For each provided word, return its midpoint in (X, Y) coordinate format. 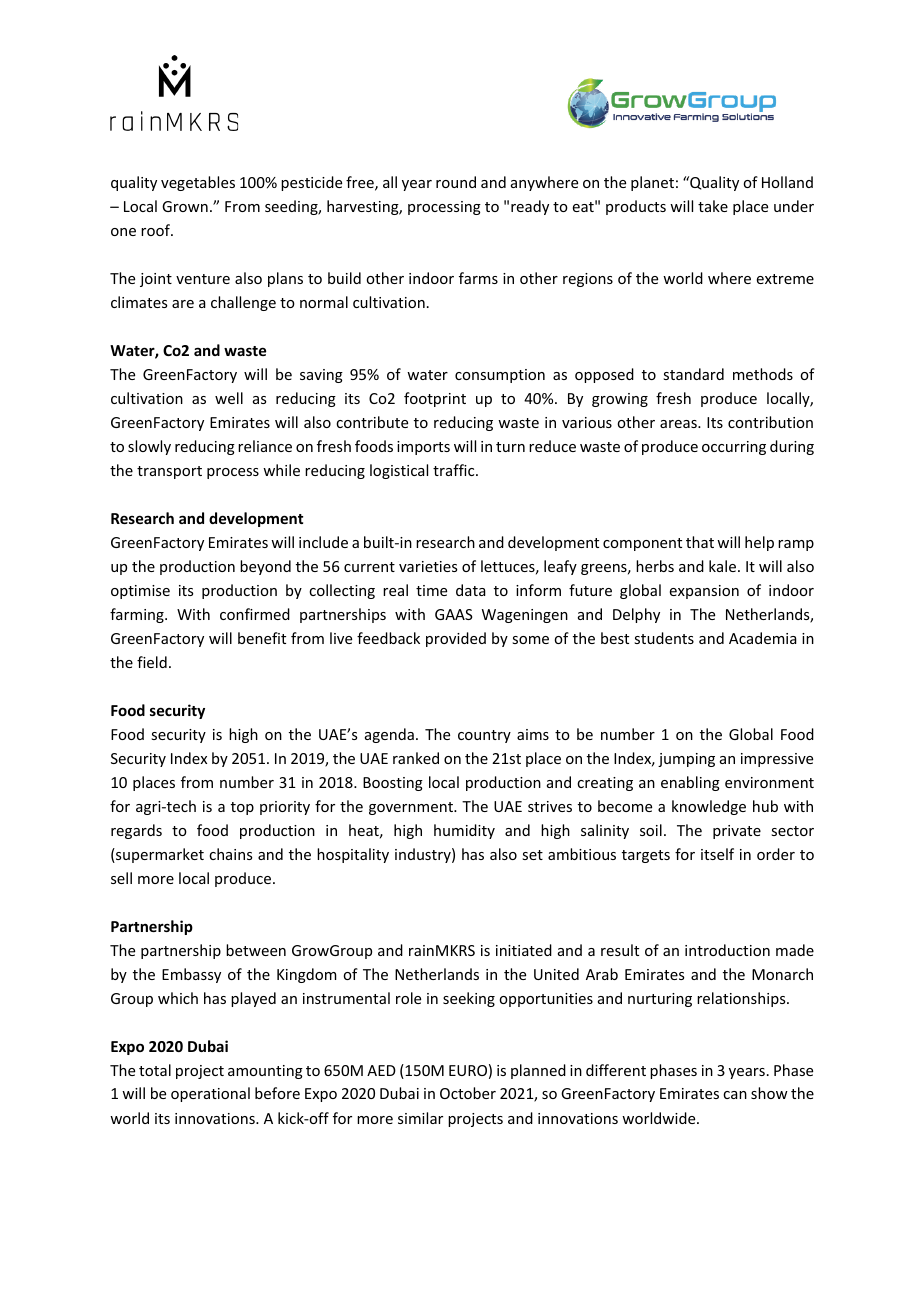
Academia (763, 638)
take (713, 206)
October (468, 1093)
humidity (464, 831)
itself (717, 854)
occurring (734, 448)
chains (230, 854)
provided (456, 639)
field (152, 662)
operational (210, 1094)
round (456, 182)
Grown (185, 206)
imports (423, 448)
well (229, 398)
